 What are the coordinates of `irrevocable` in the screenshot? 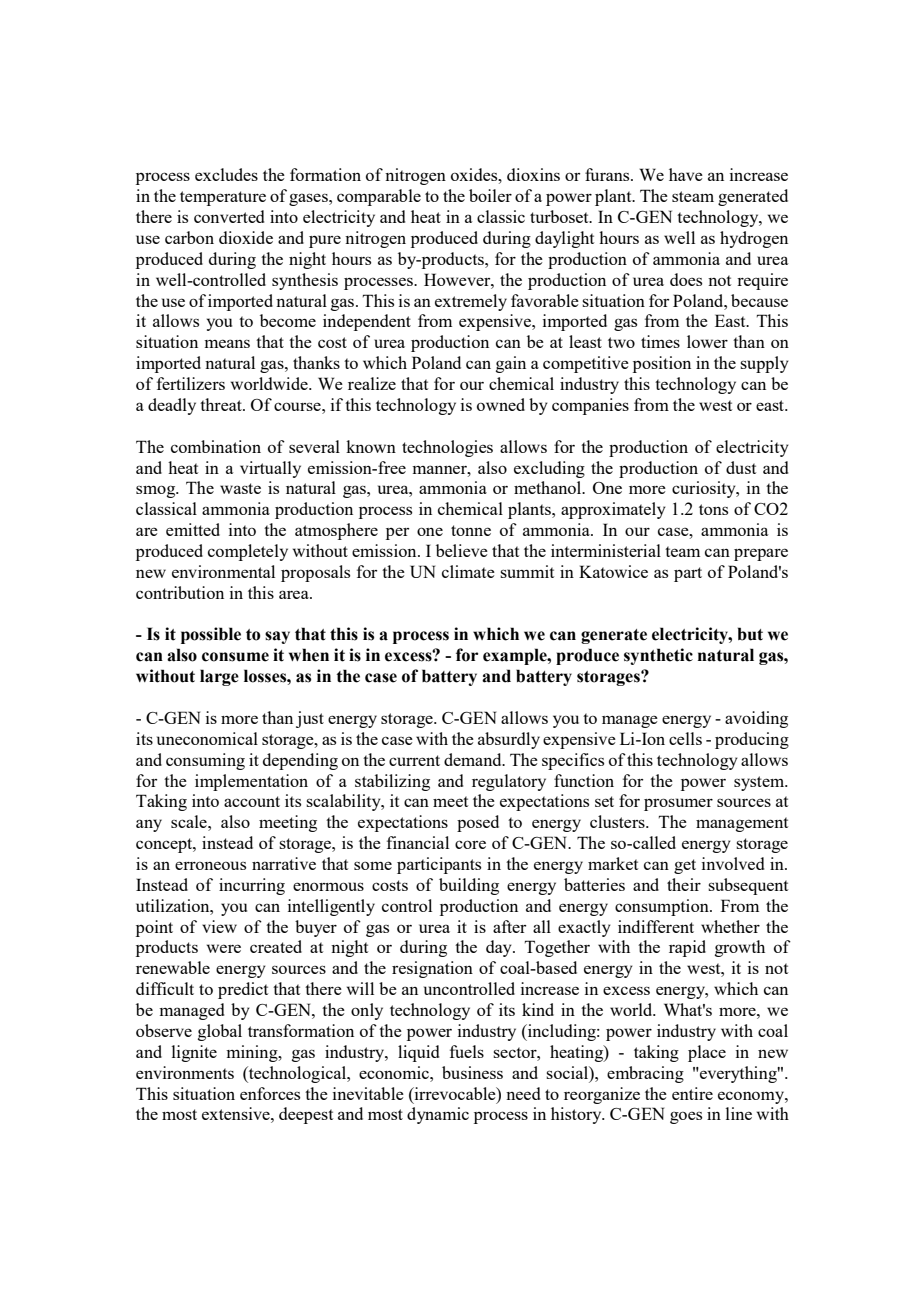 It's located at (455, 1093).
